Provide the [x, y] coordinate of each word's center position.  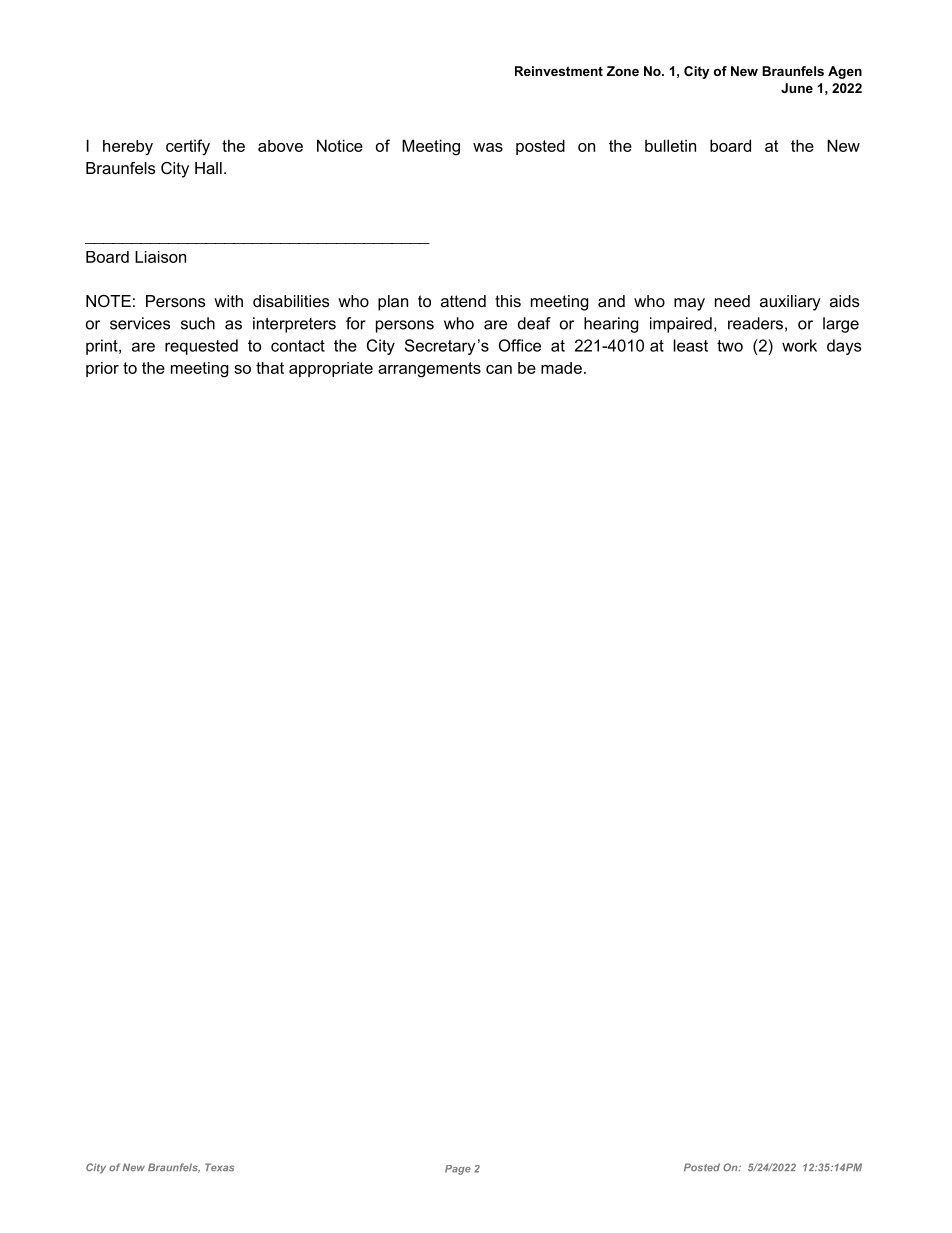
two [730, 346]
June [797, 88]
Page [458, 1170]
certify [188, 147]
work [799, 345]
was [488, 147]
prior [102, 369]
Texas [219, 1167]
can [499, 369]
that [270, 368]
